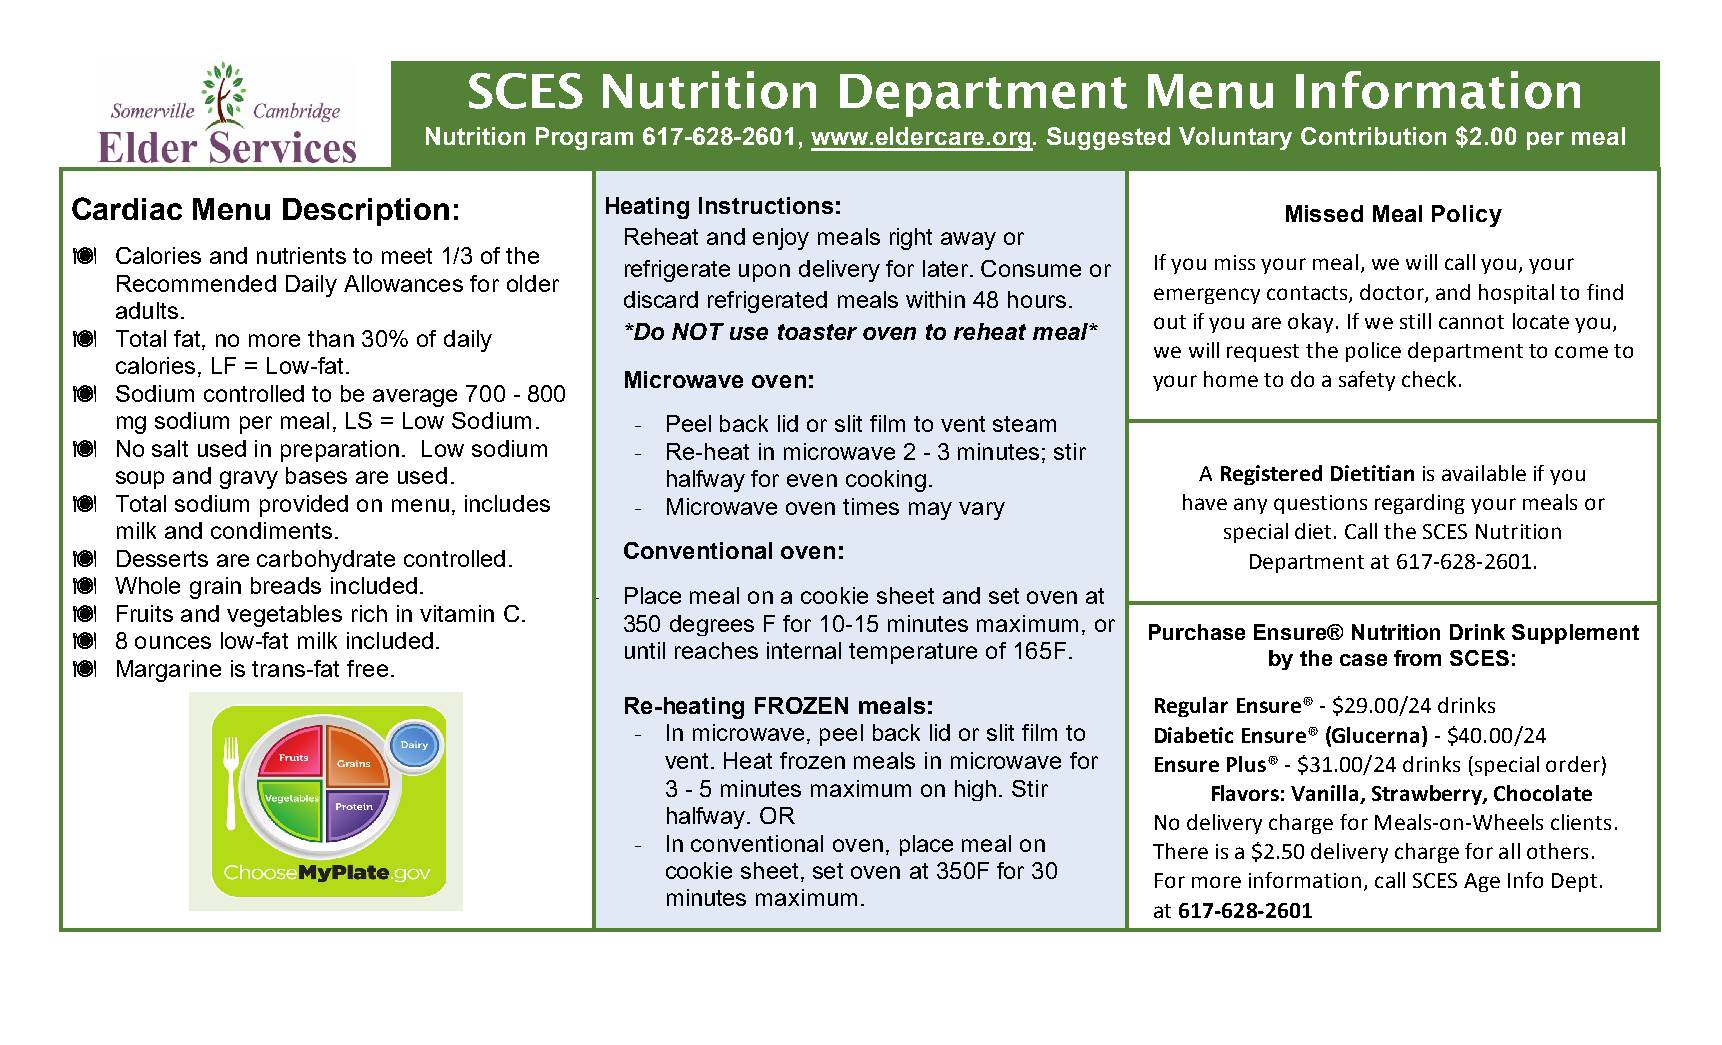 The width and height of the screenshot is (1722, 1045). I want to click on from, so click(1417, 658).
